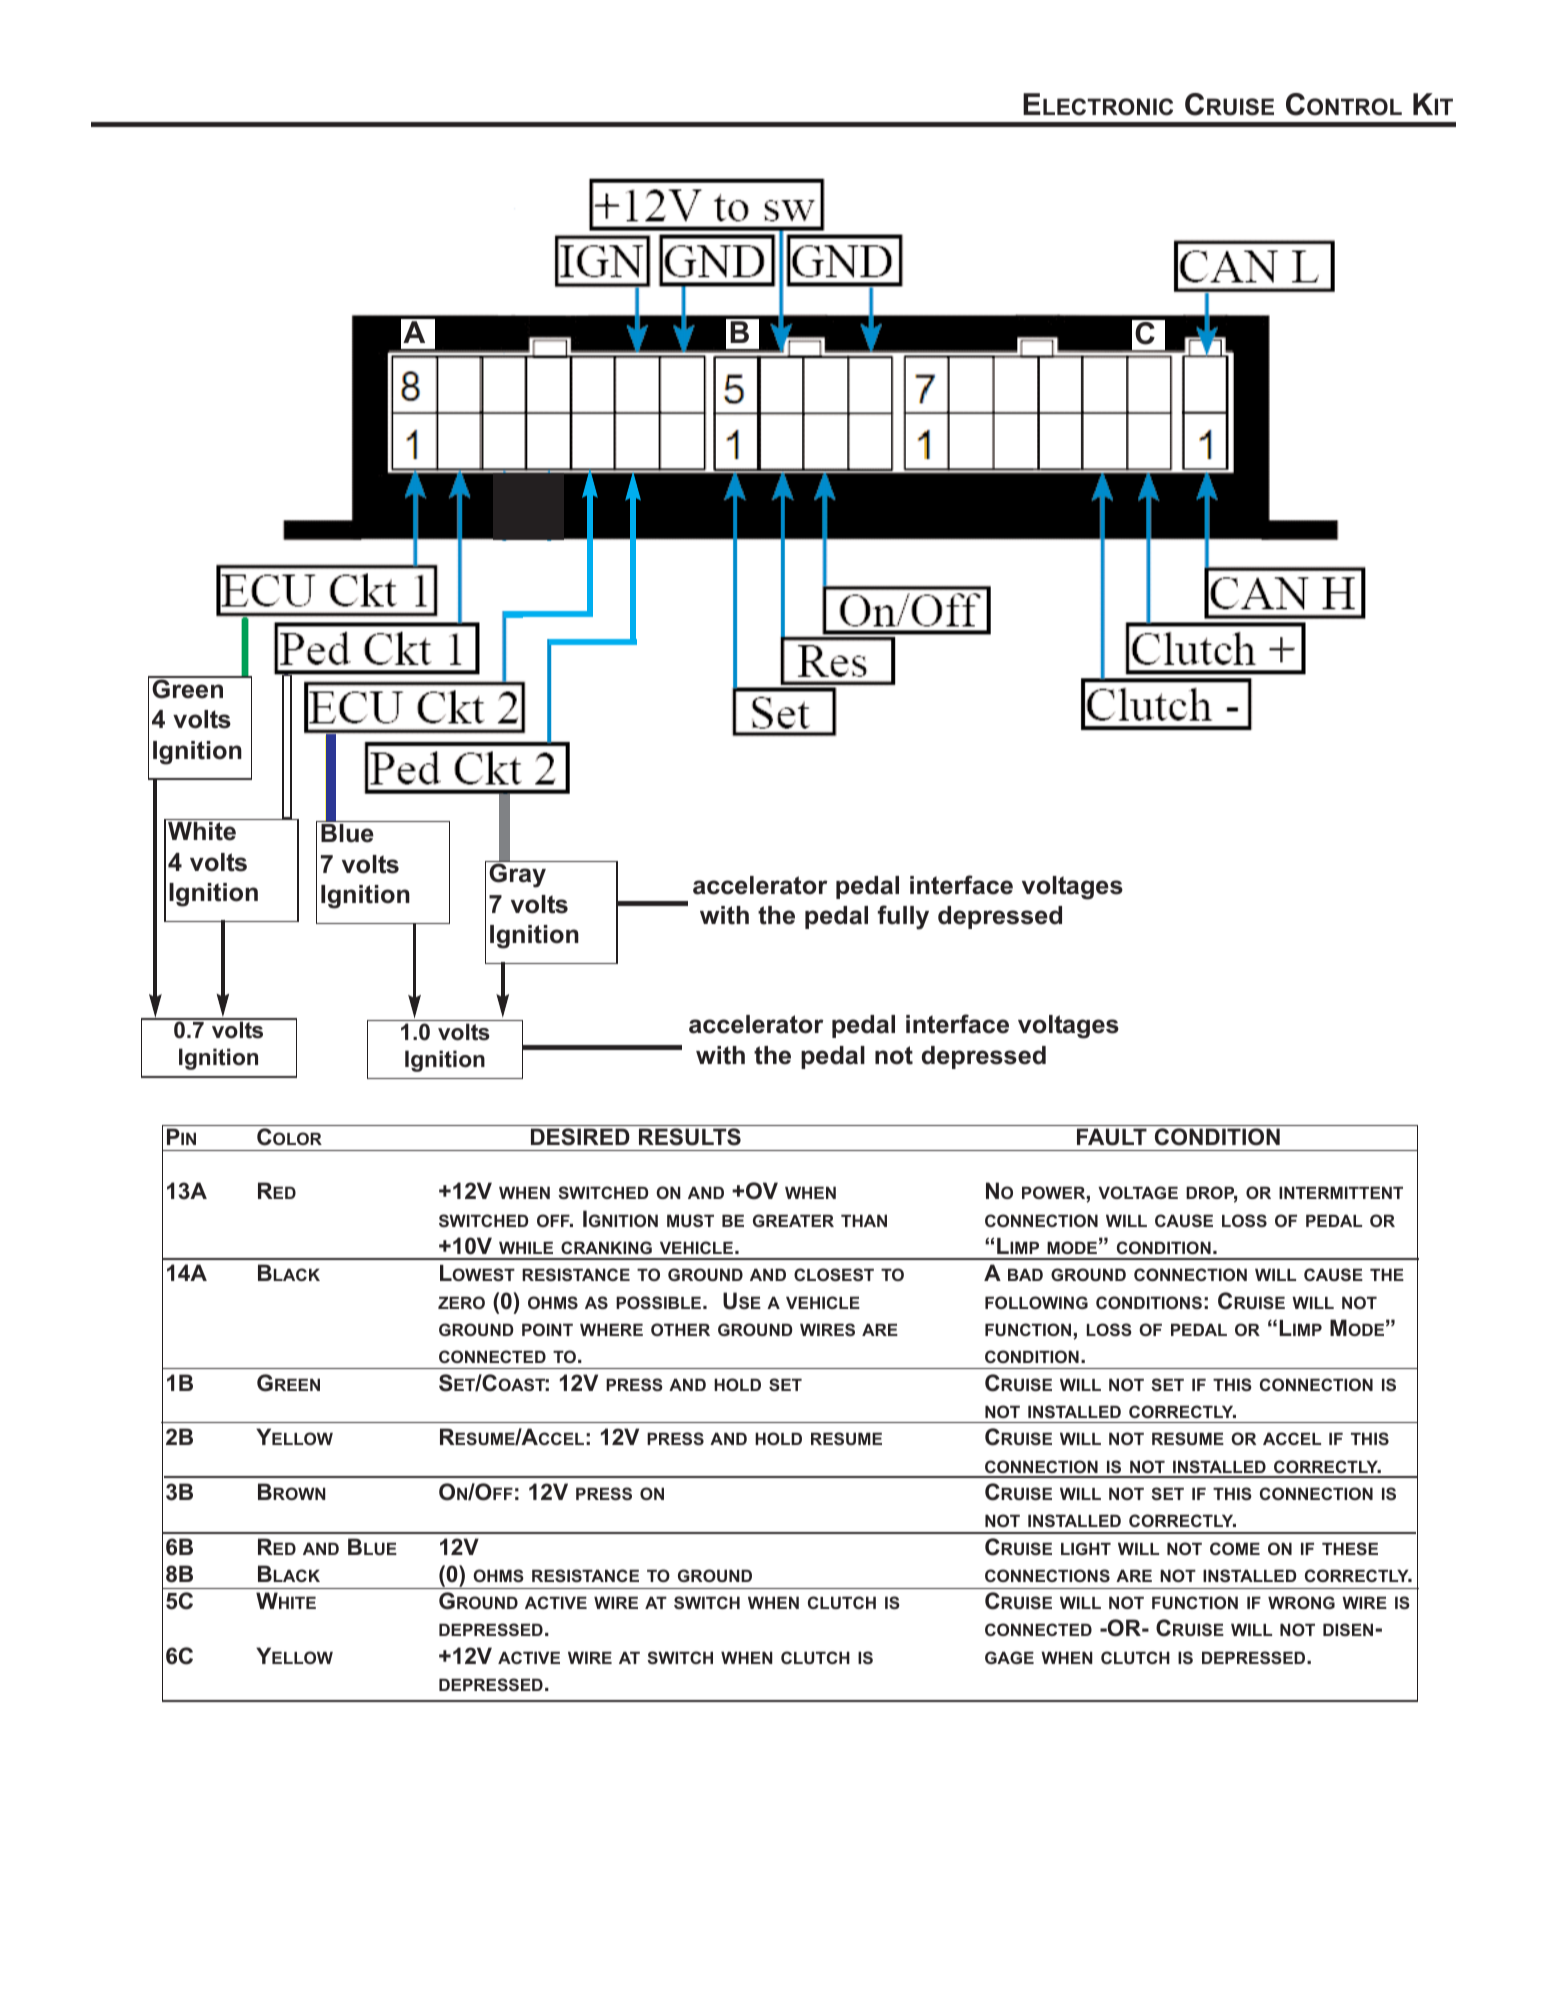  Describe the element at coordinates (580, 1137) in the screenshot. I see `DESIRED` at that location.
